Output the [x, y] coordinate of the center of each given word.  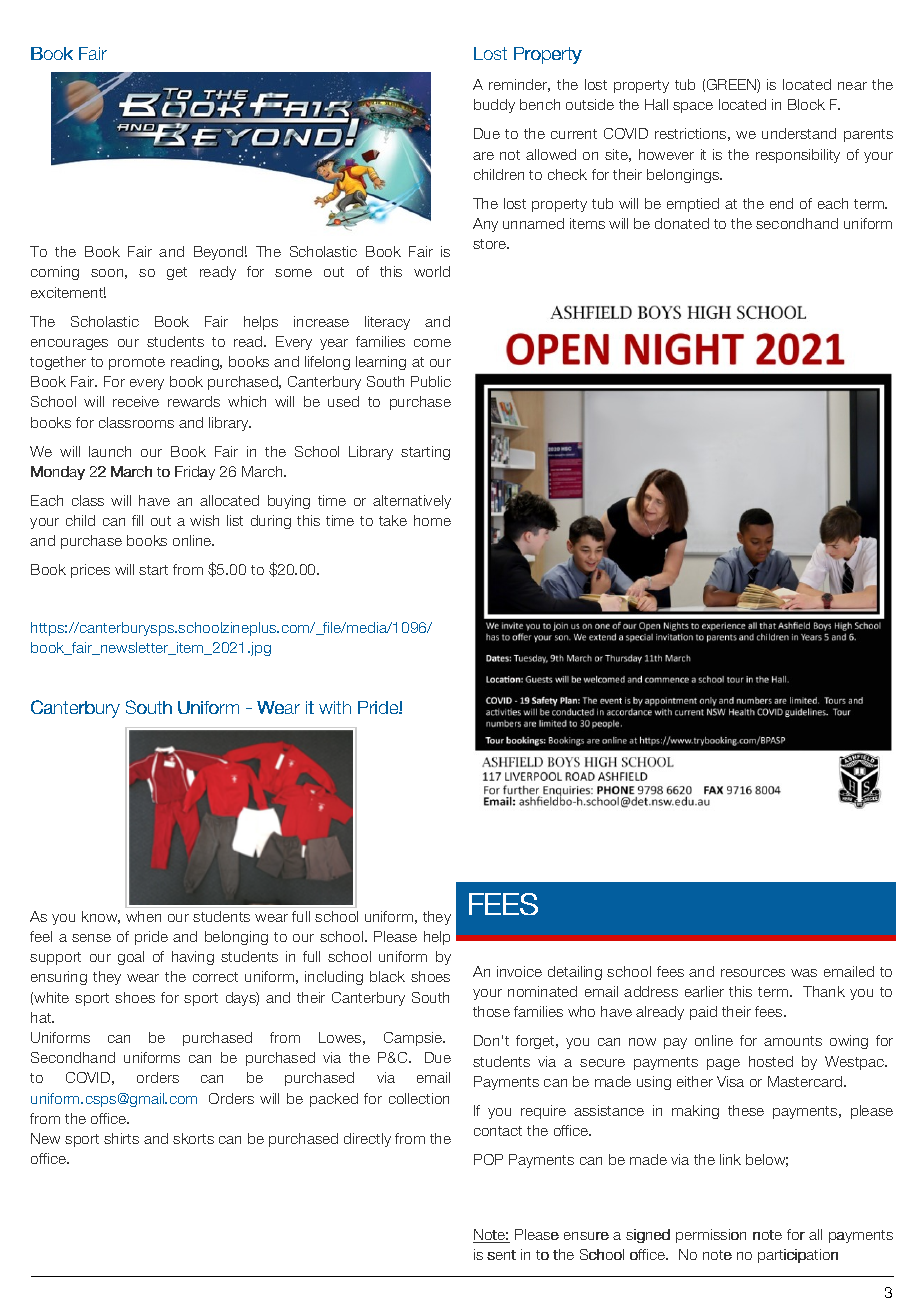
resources [753, 973]
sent [501, 1255]
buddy [494, 106]
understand [799, 133]
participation [798, 1256]
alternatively [412, 502]
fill [137, 520]
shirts [121, 1138]
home [432, 520]
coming [55, 273]
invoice [519, 971]
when [143, 916]
